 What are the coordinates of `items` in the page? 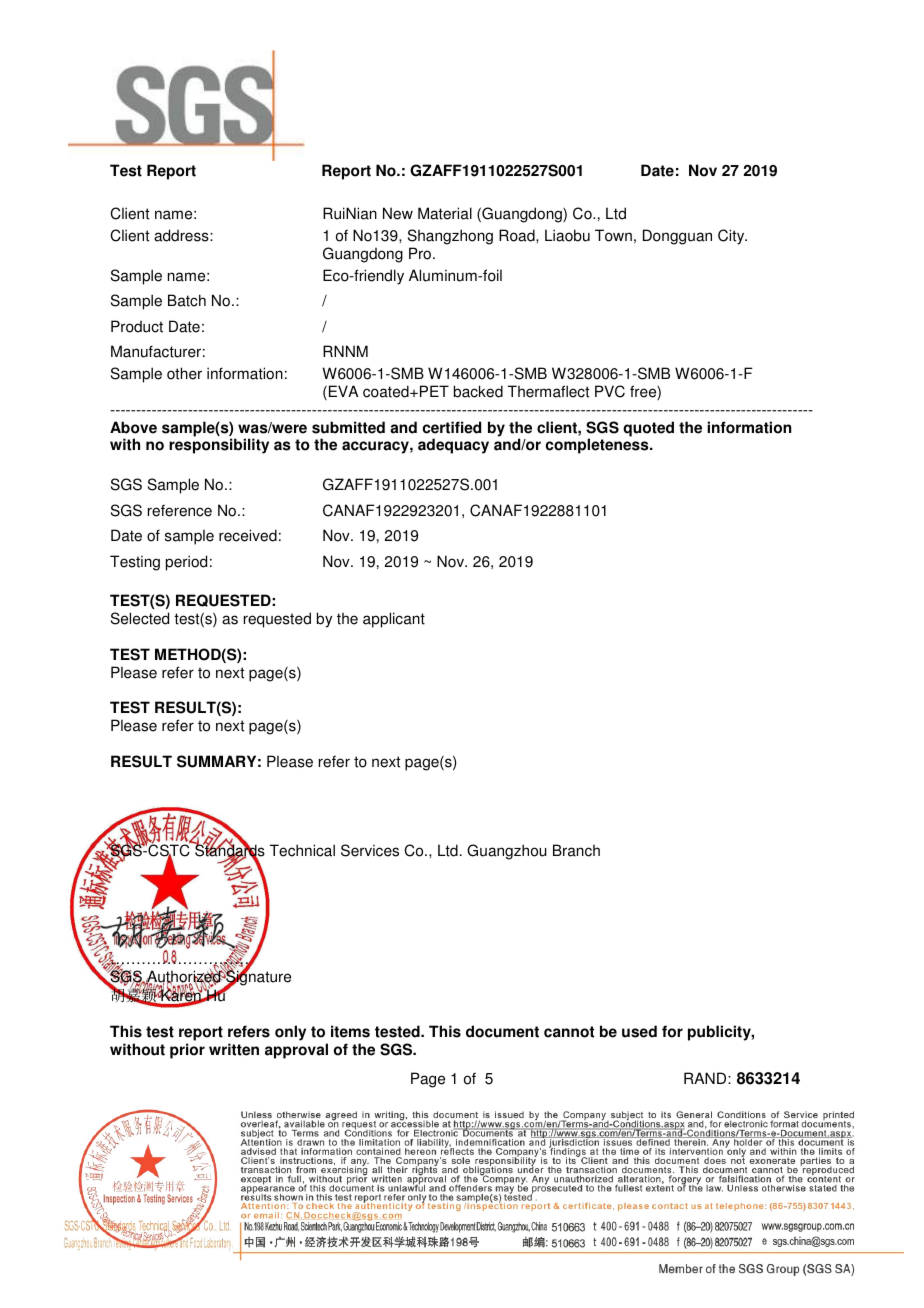 It's located at (350, 1031).
